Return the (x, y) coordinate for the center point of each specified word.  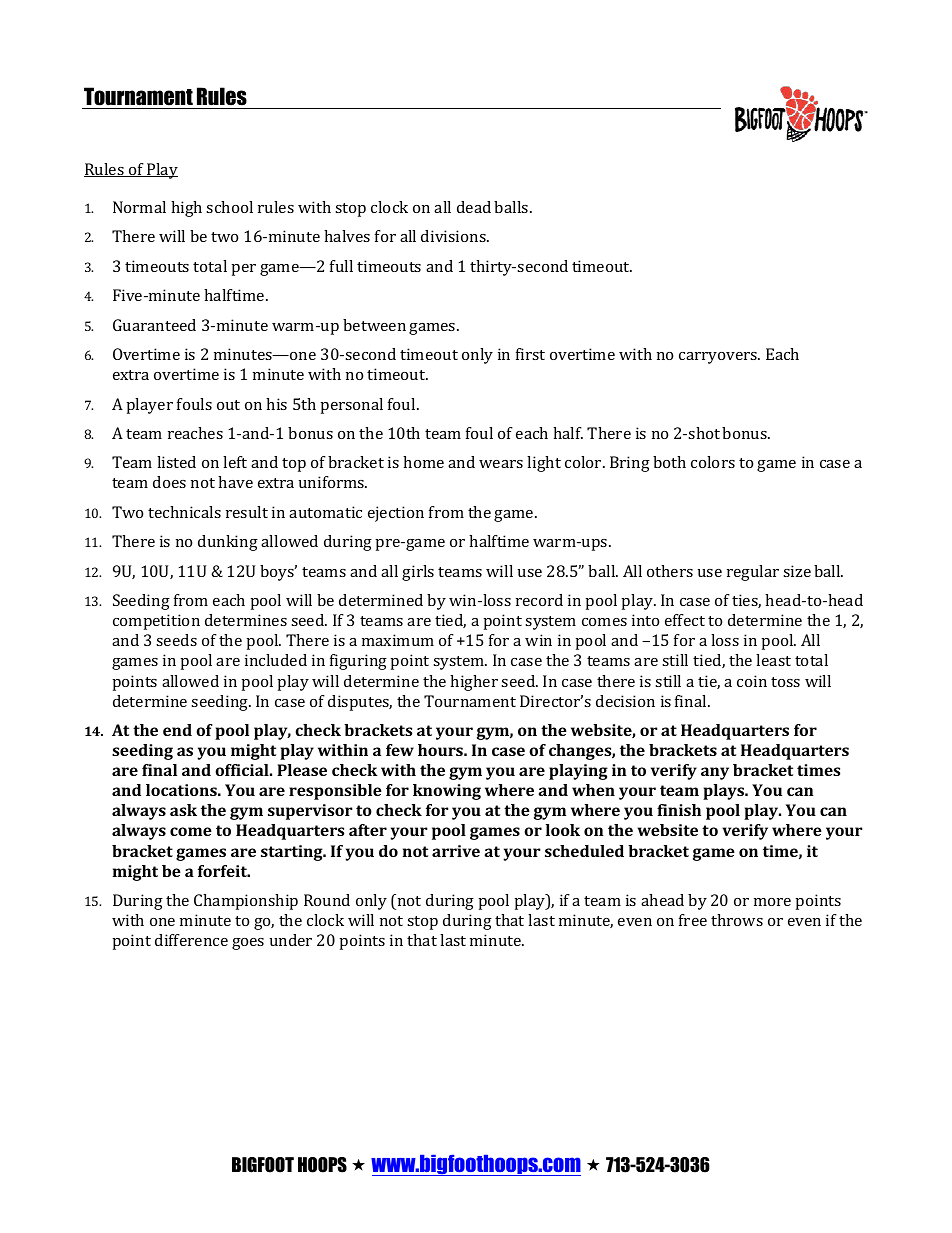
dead (474, 207)
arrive (456, 851)
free (693, 920)
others (670, 571)
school (229, 207)
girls (418, 573)
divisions (454, 236)
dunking (228, 543)
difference (191, 940)
